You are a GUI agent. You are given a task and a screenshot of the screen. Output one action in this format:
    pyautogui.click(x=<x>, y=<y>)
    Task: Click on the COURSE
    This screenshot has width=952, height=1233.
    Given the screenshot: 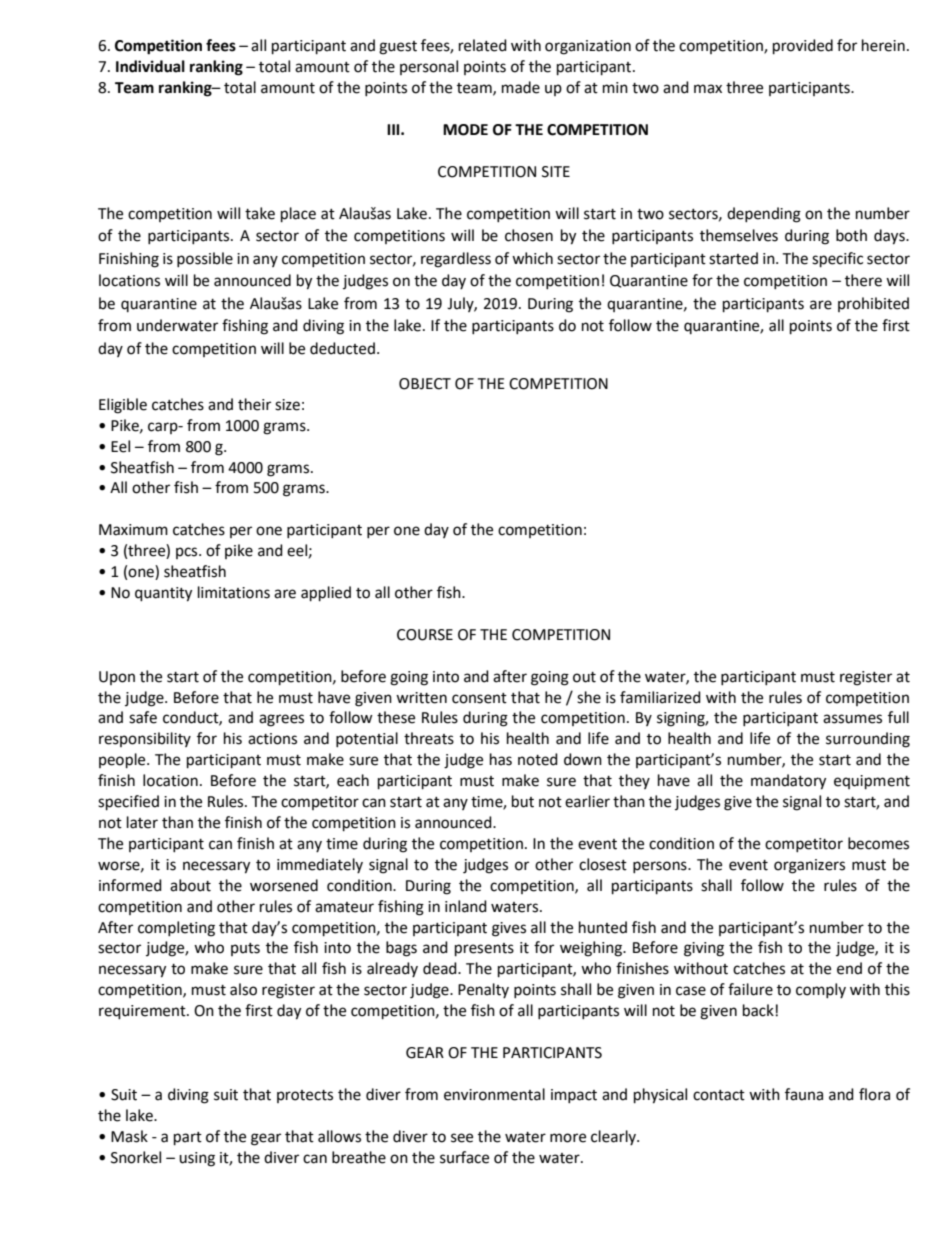 What is the action you would take?
    pyautogui.click(x=425, y=635)
